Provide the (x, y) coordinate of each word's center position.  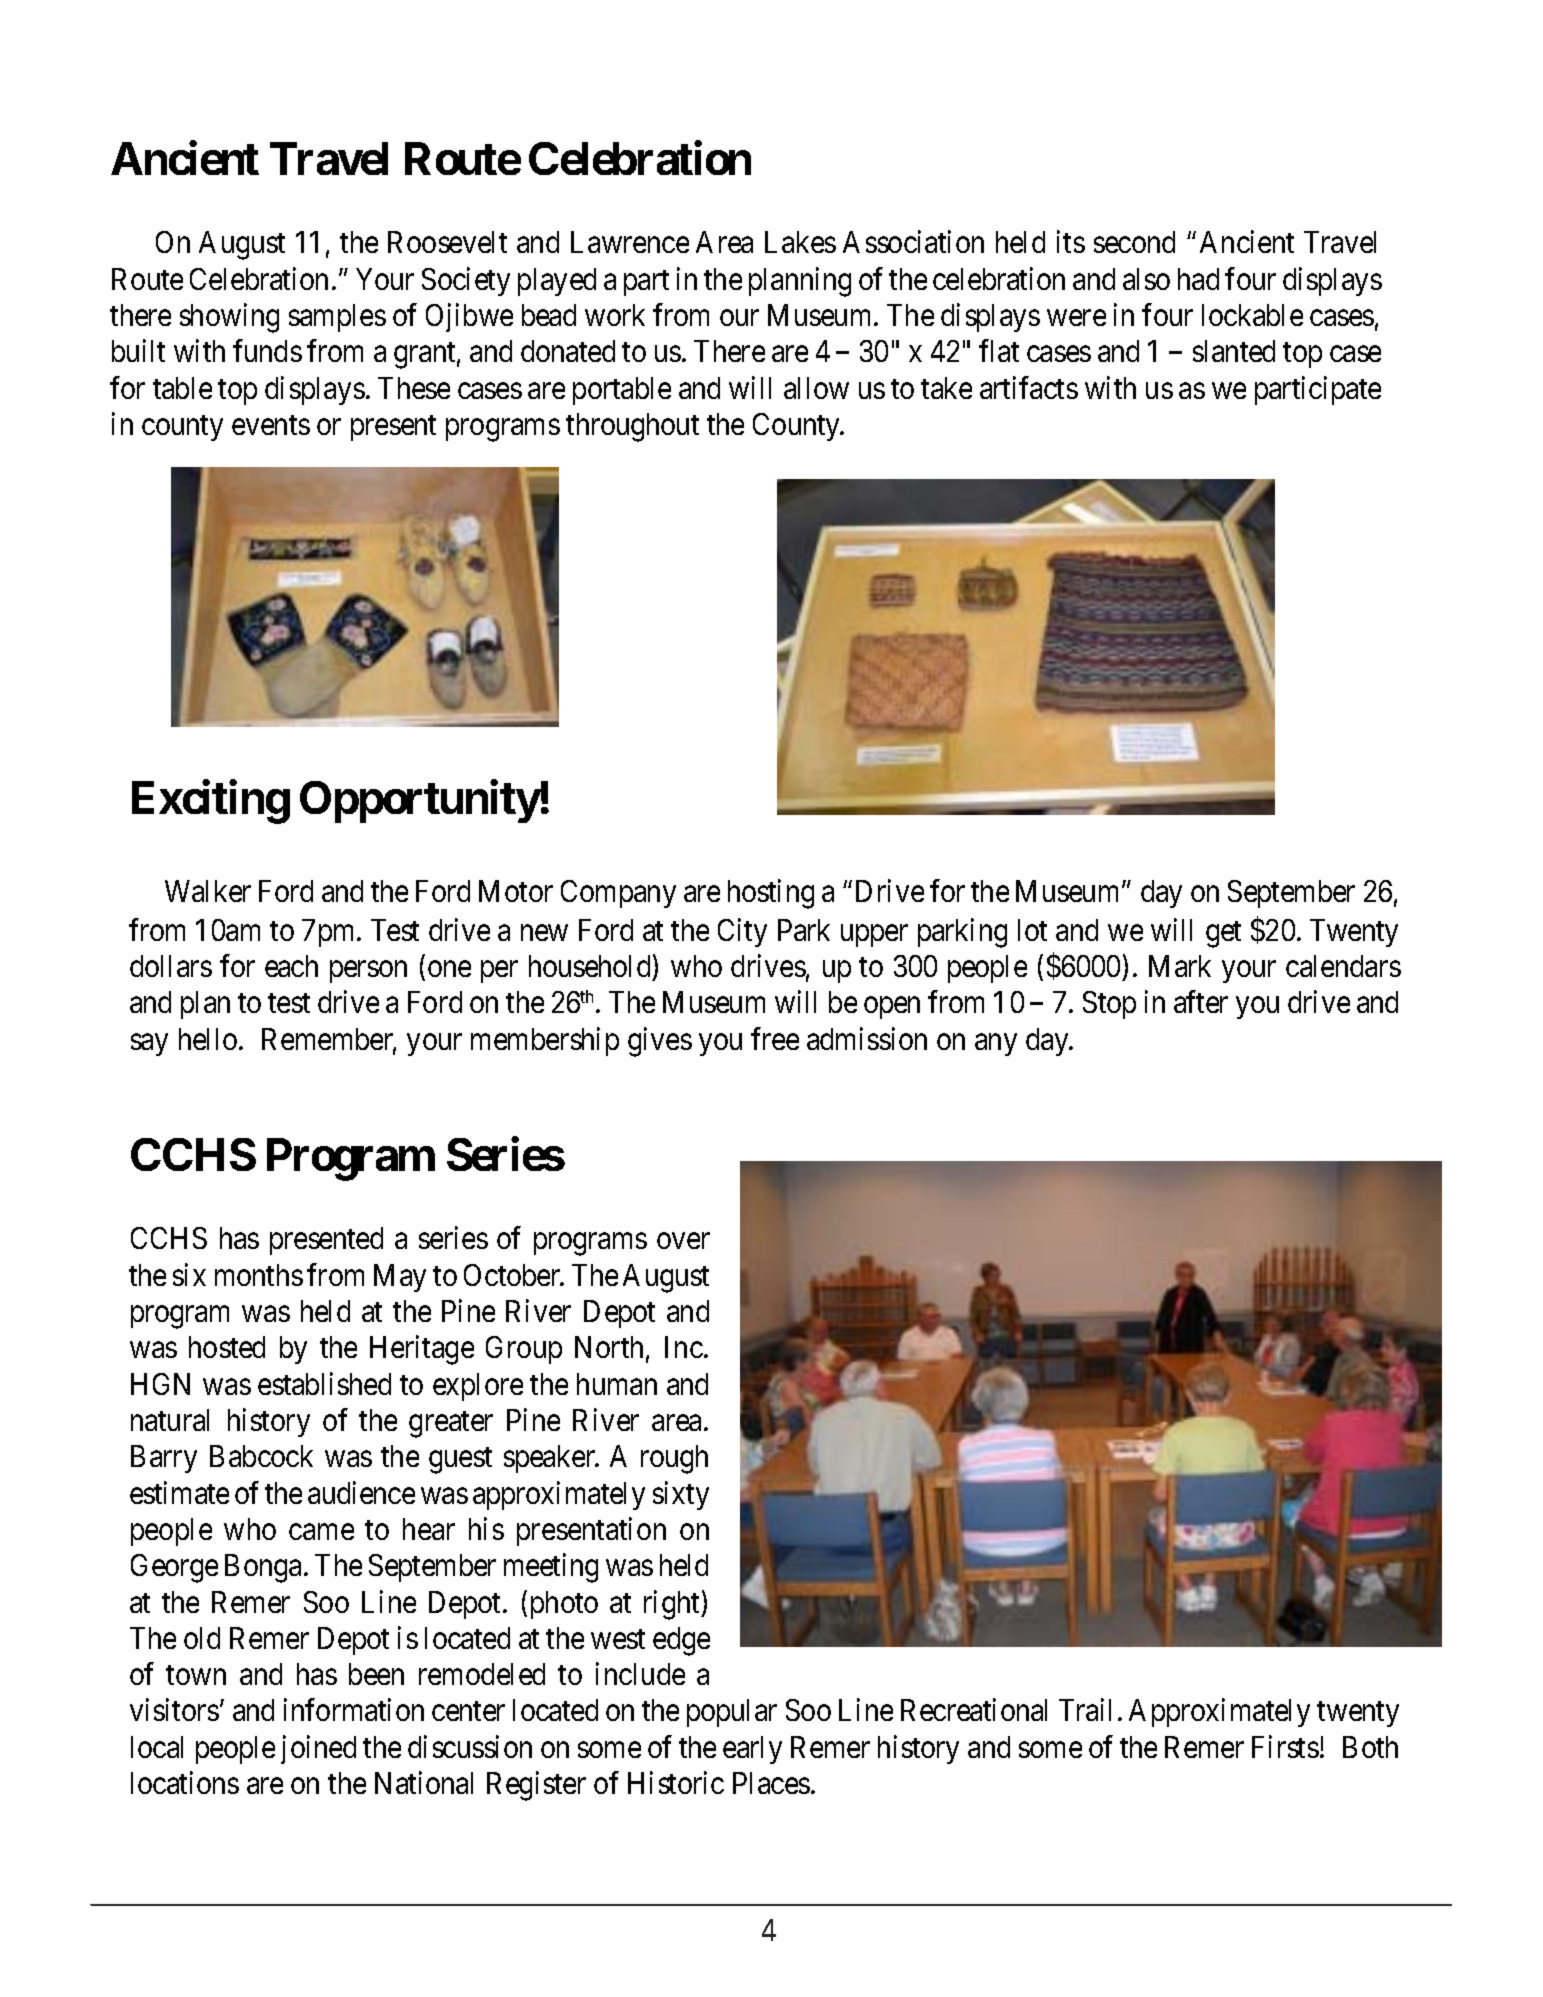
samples (337, 318)
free (775, 1038)
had (1198, 279)
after (1201, 1002)
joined (318, 1749)
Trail (1085, 1710)
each (291, 966)
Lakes (800, 242)
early (752, 1750)
